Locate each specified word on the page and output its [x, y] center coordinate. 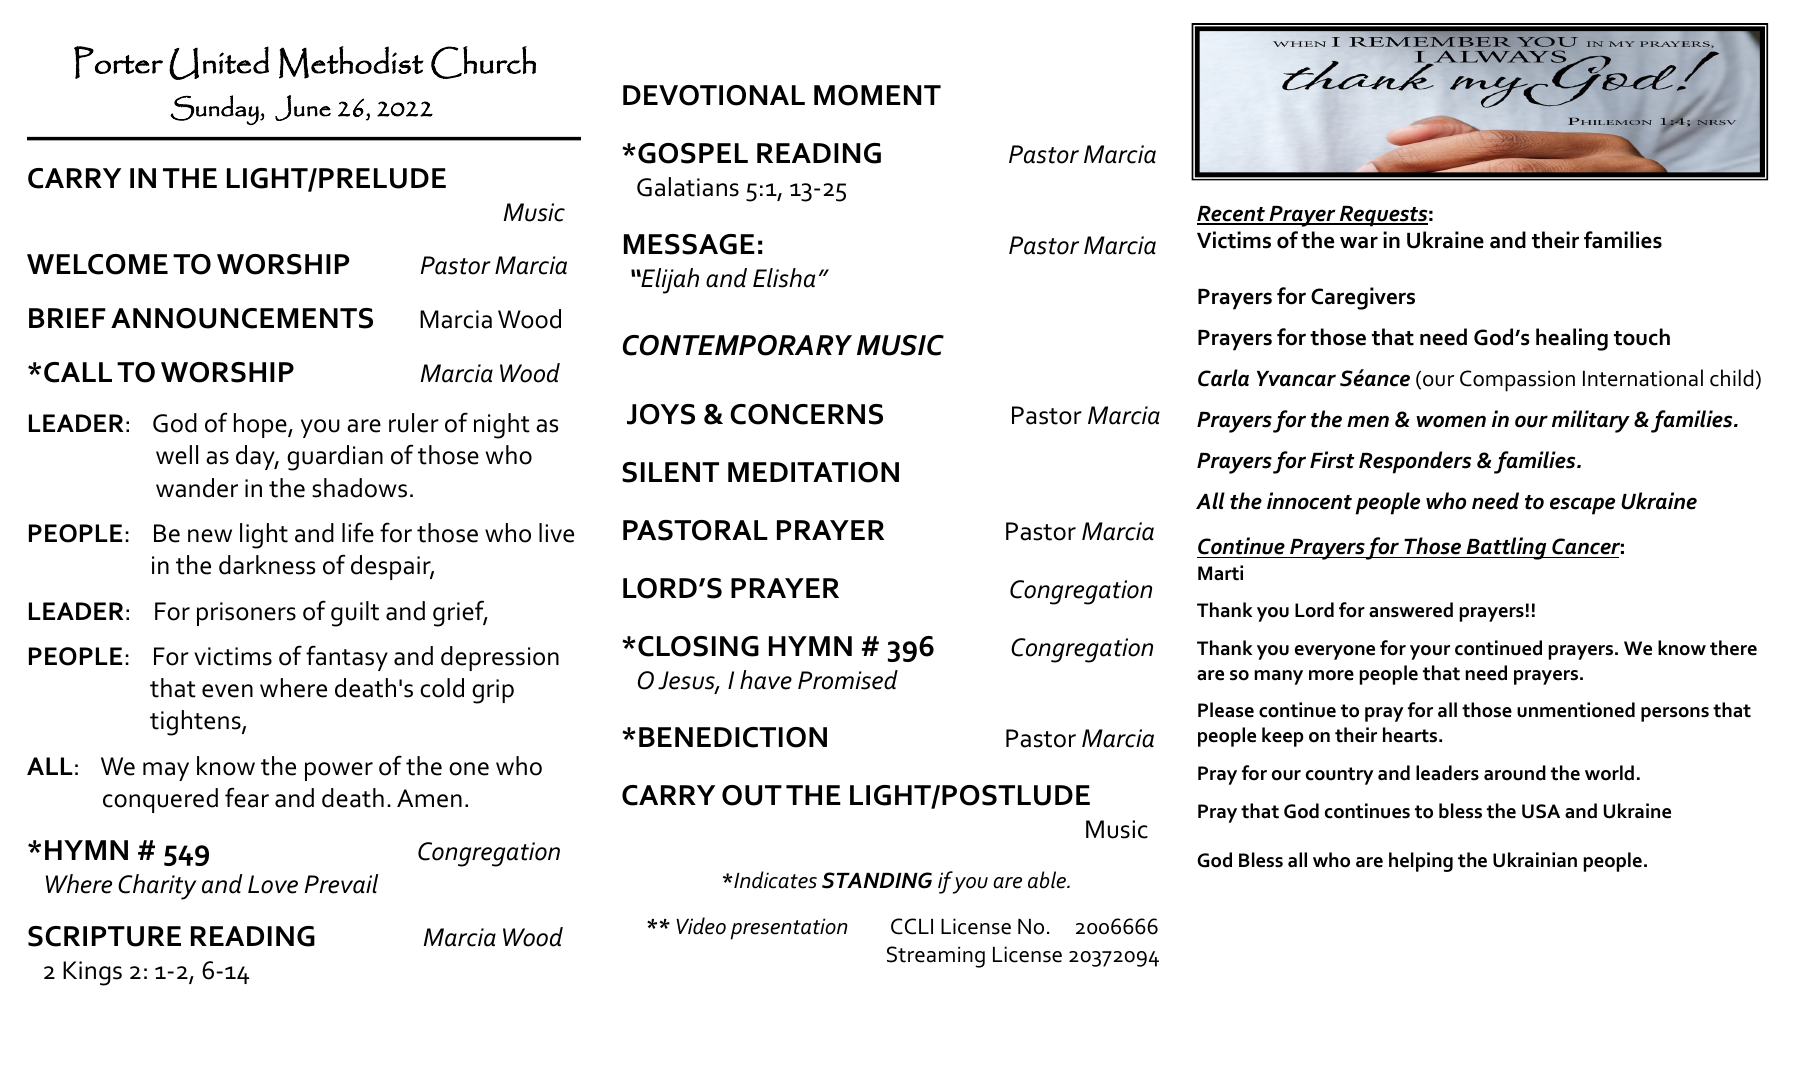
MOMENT [877, 95]
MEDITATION [813, 472]
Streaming [936, 957]
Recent [1232, 215]
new [210, 536]
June [303, 108]
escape [1582, 506]
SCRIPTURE [104, 936]
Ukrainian [1535, 860]
